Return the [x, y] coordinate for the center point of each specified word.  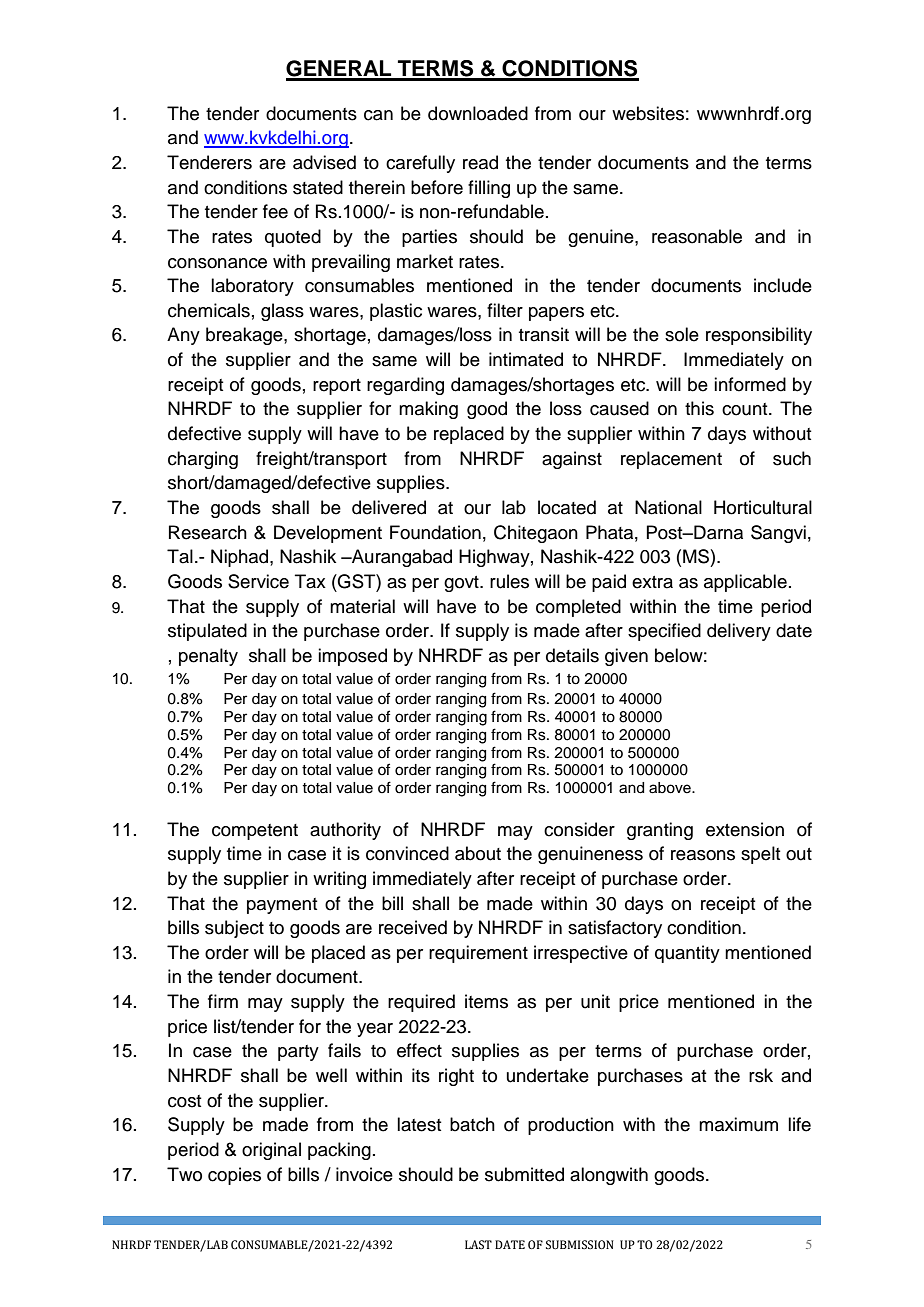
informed [750, 384]
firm [223, 1001]
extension [745, 829]
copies [234, 1176]
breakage [245, 336]
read [480, 162]
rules [509, 581]
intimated [526, 359]
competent [255, 832]
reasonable [697, 236]
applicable [745, 583]
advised [324, 162]
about [478, 853]
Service [258, 581]
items [486, 1001]
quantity [687, 954]
